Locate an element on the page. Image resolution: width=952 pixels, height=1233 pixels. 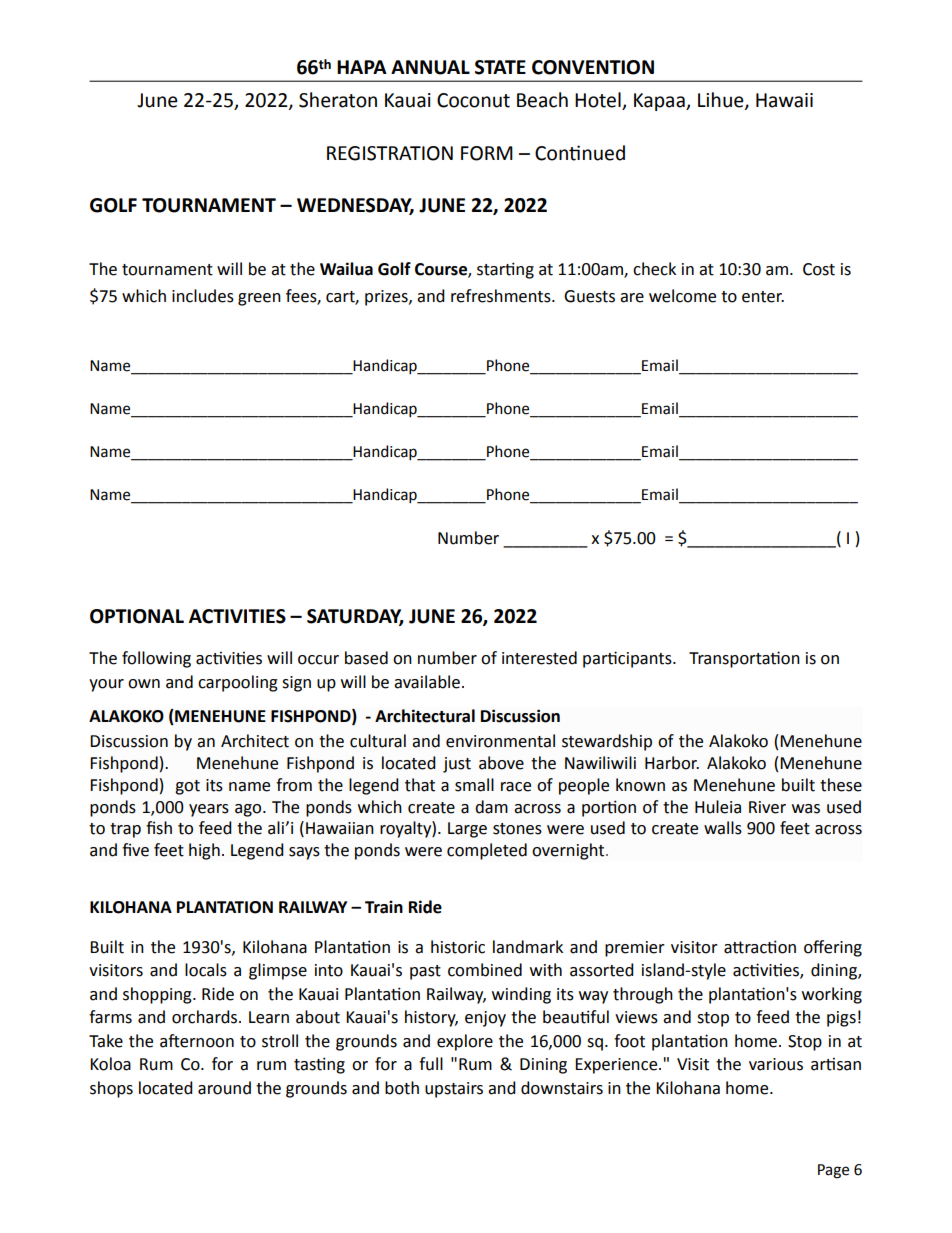
locals is located at coordinates (206, 970).
